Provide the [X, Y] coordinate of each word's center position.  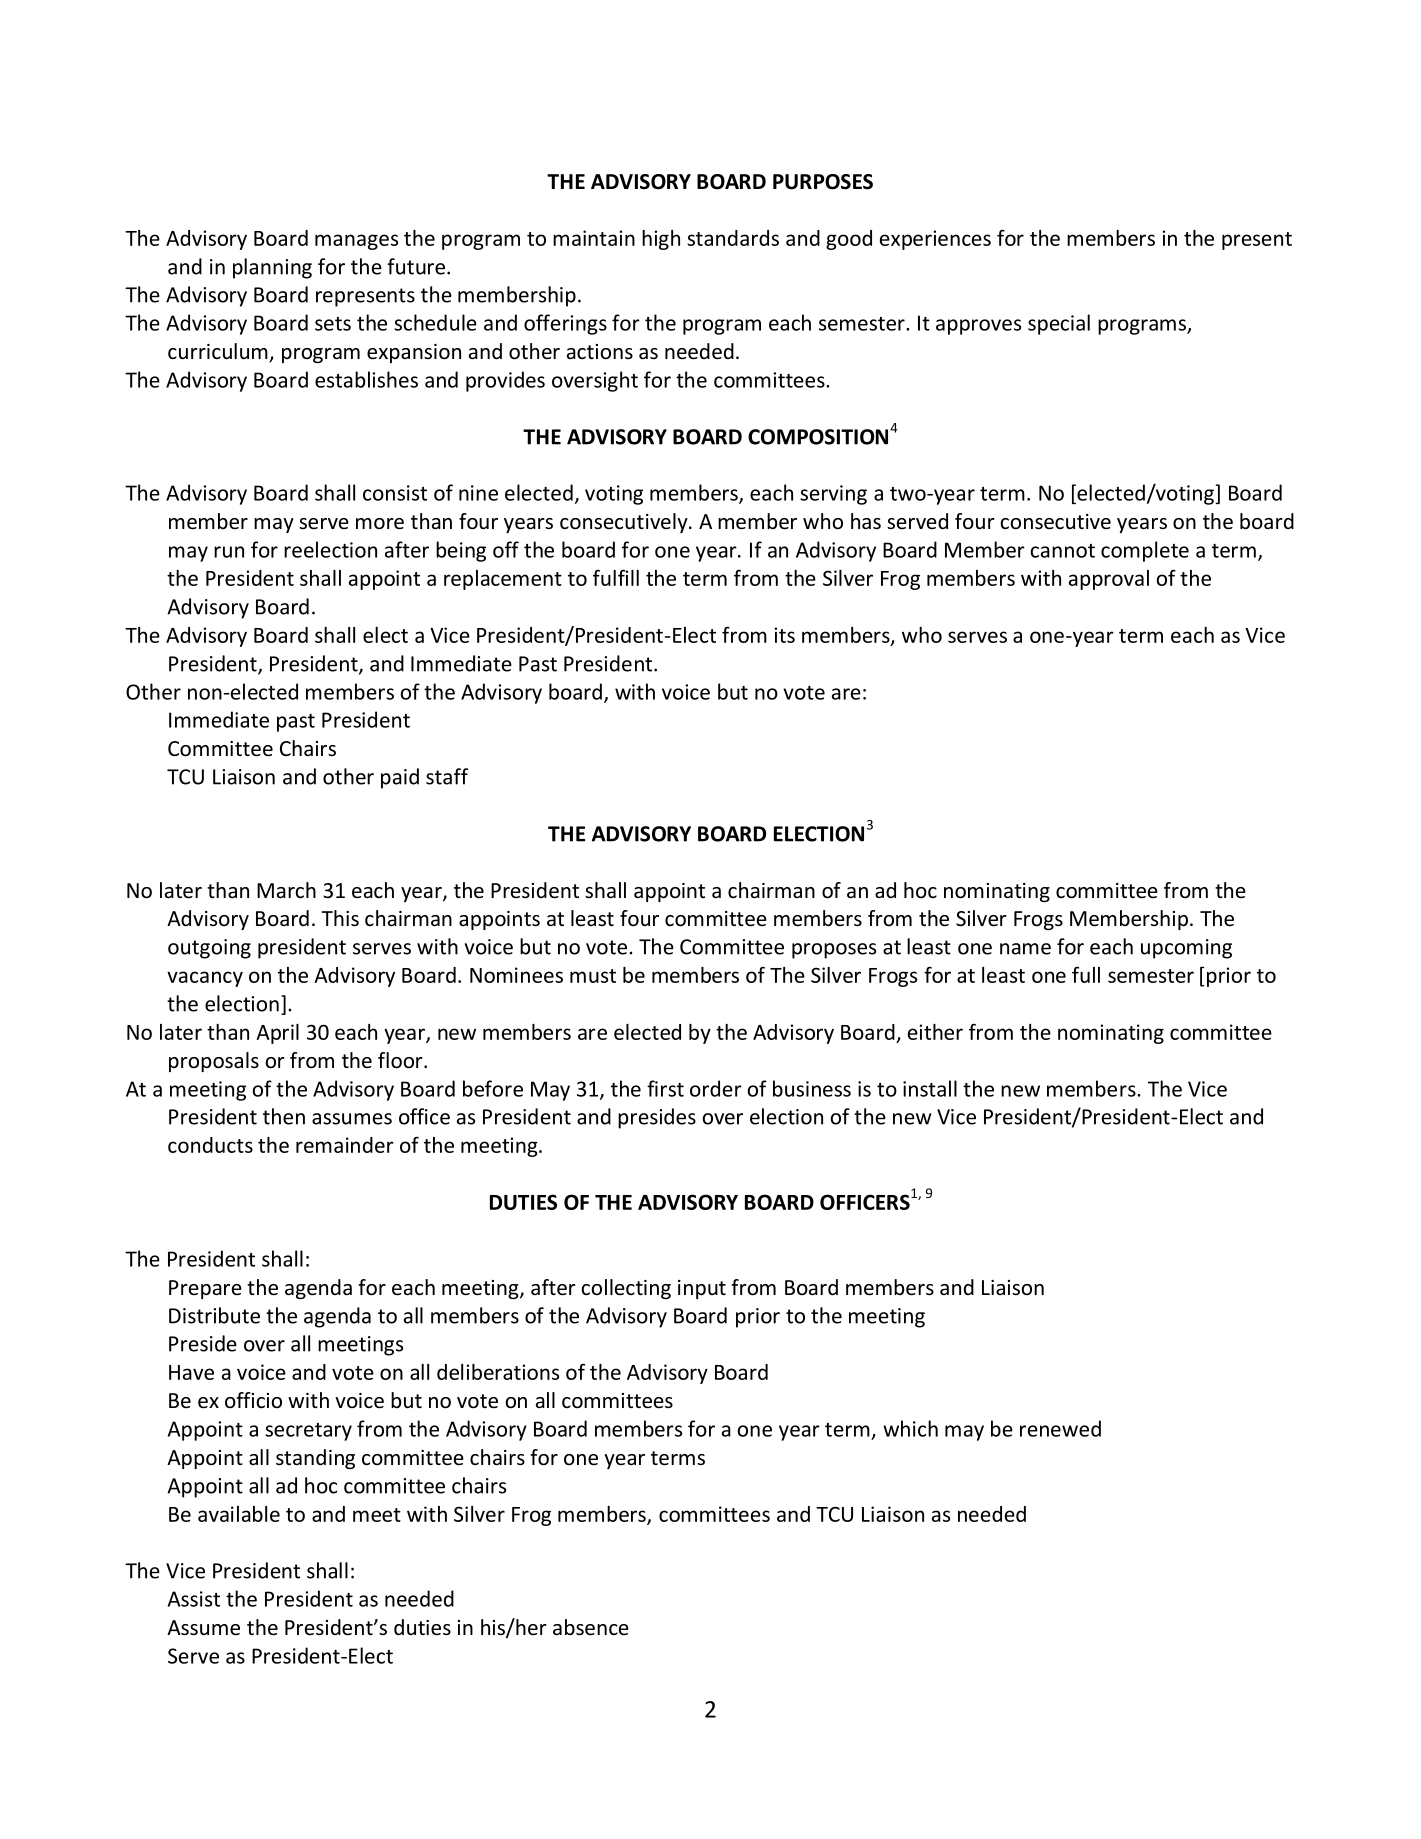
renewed [1060, 1428]
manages [356, 242]
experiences [935, 240]
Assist [194, 1599]
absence [591, 1627]
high [661, 240]
